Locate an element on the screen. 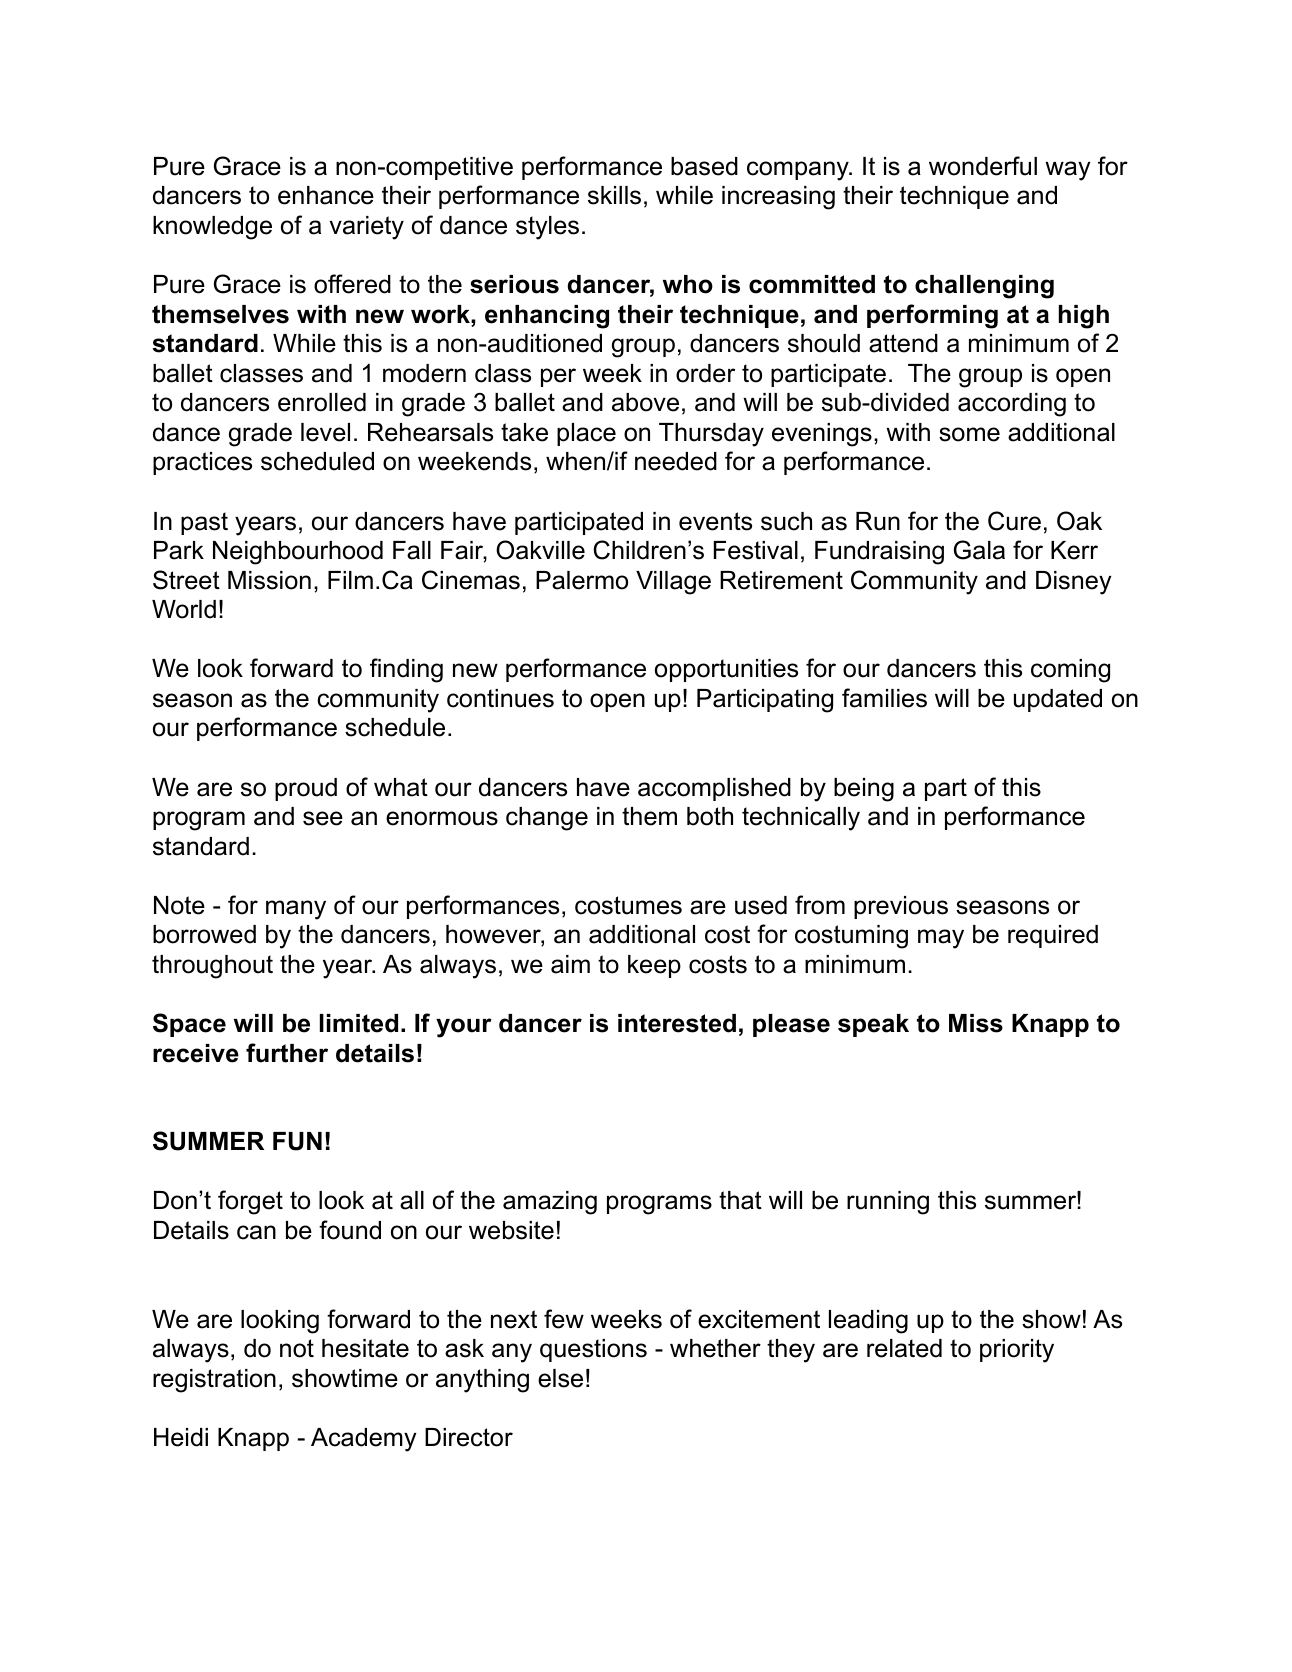 The image size is (1292, 1672). skills is located at coordinates (614, 195).
